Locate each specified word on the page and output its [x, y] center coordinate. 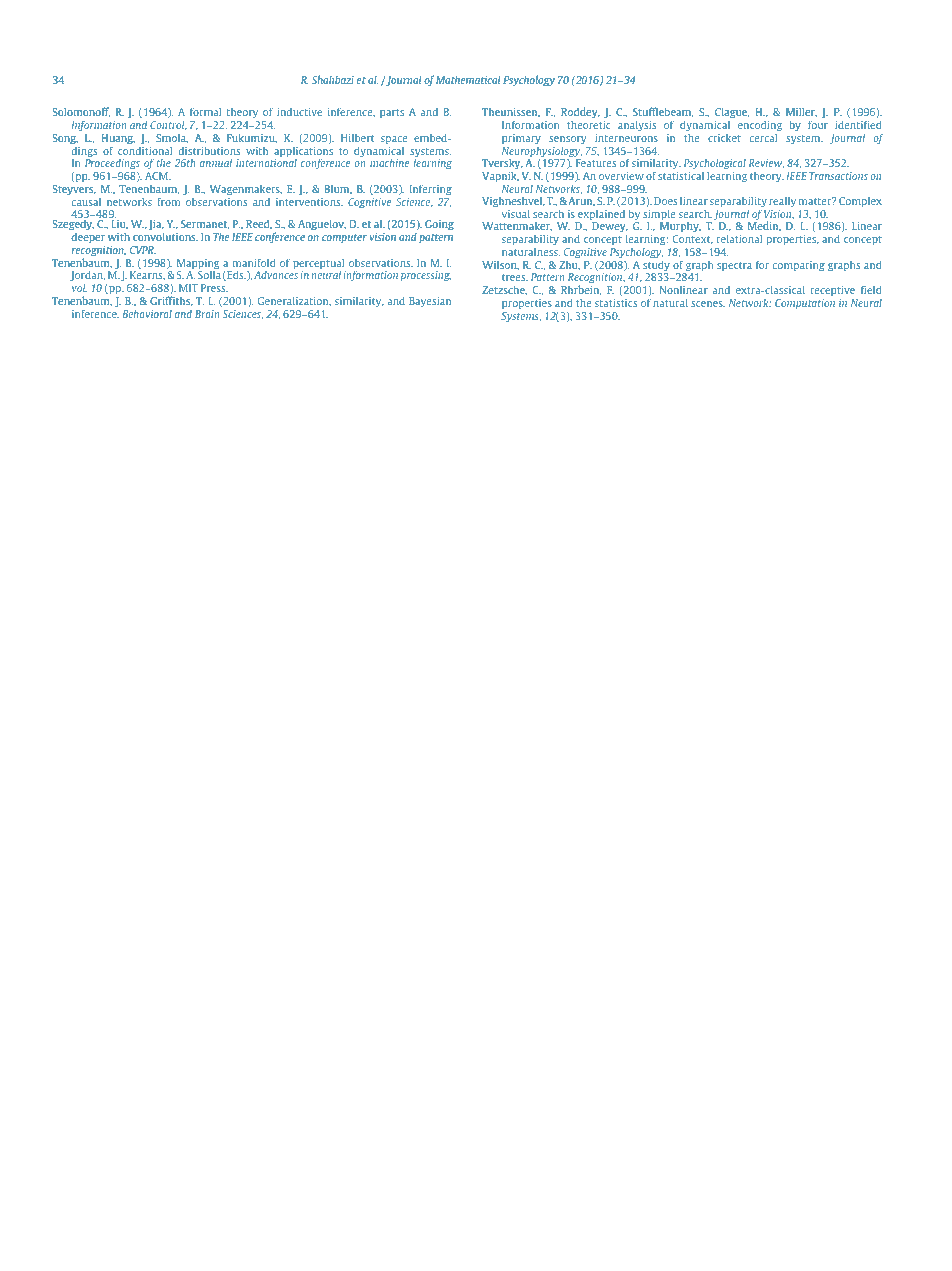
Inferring [431, 190]
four [818, 125]
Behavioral [147, 314]
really [782, 202]
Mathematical [468, 79]
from [169, 201]
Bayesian [430, 302]
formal [205, 112]
